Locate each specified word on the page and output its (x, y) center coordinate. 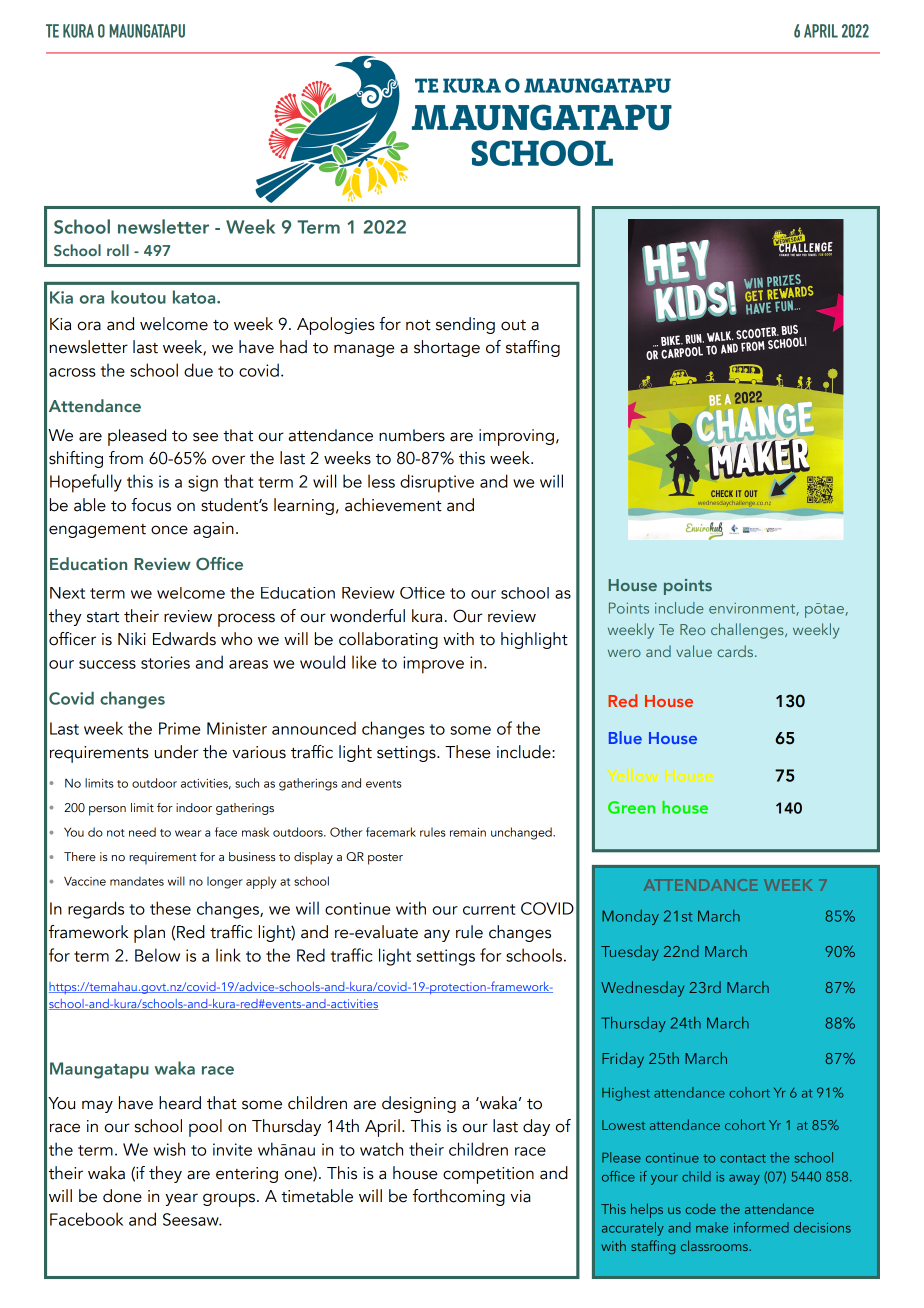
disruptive (437, 483)
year (181, 1199)
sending (465, 325)
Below (157, 955)
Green (631, 807)
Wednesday (642, 989)
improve (433, 665)
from (126, 458)
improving (516, 437)
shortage (447, 348)
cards (735, 651)
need (142, 832)
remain (468, 832)
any (437, 935)
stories (165, 662)
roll (118, 250)
